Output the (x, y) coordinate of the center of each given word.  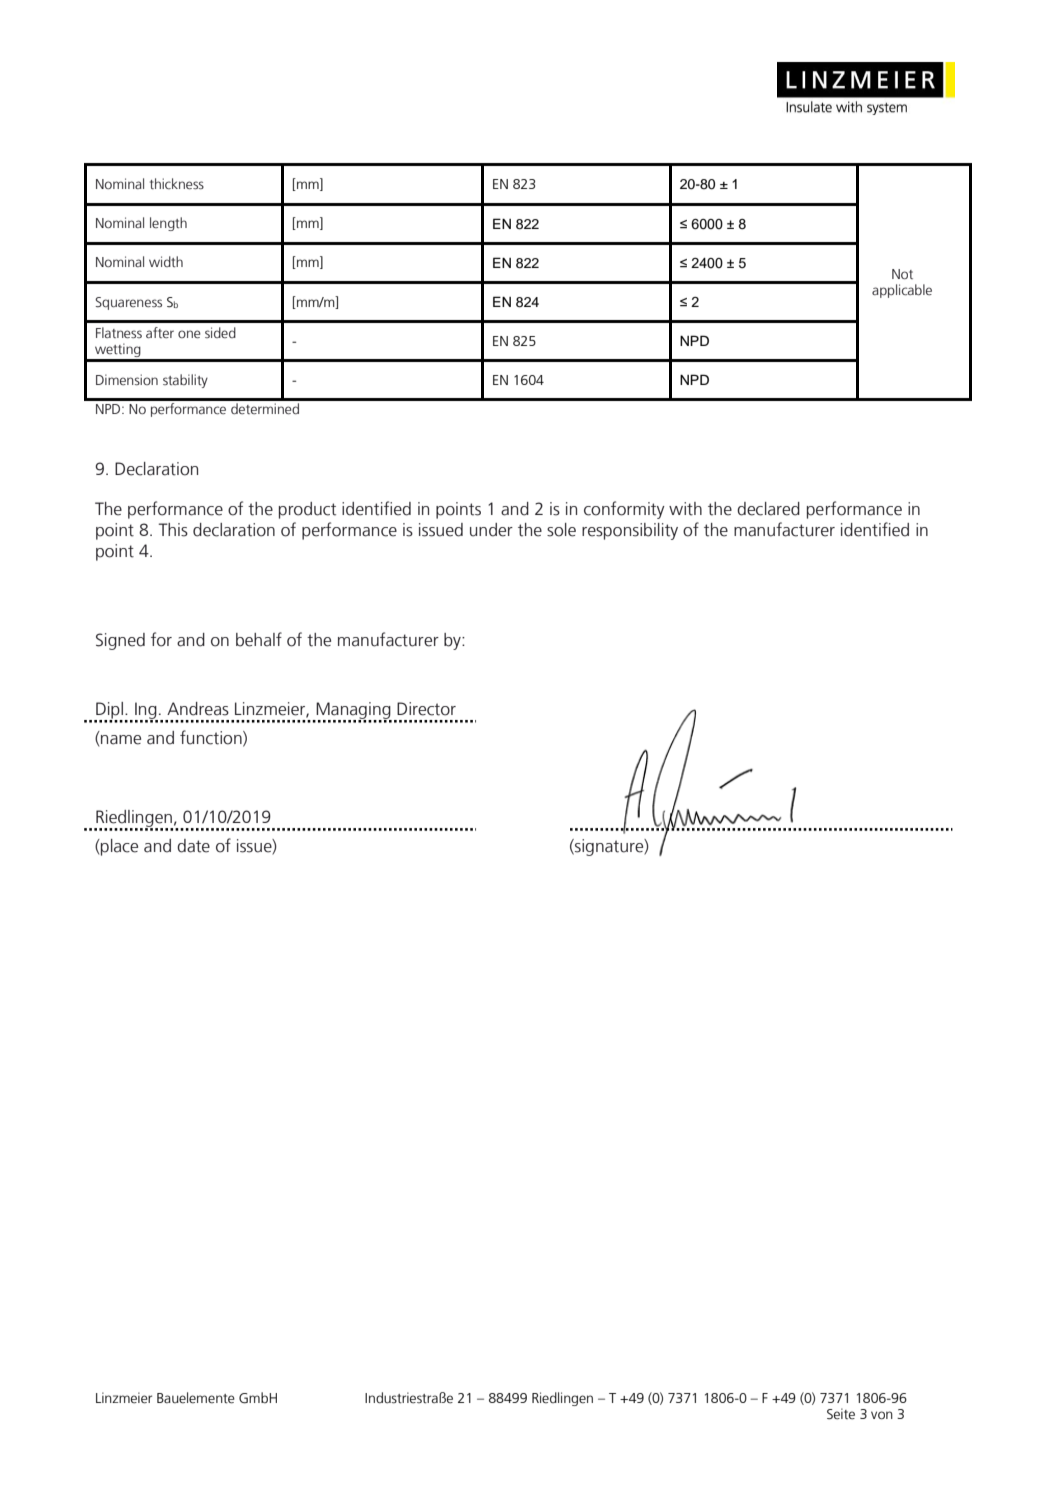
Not (902, 274)
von (882, 1415)
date (193, 846)
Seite (841, 1414)
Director (426, 709)
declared (768, 509)
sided (220, 332)
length (168, 224)
